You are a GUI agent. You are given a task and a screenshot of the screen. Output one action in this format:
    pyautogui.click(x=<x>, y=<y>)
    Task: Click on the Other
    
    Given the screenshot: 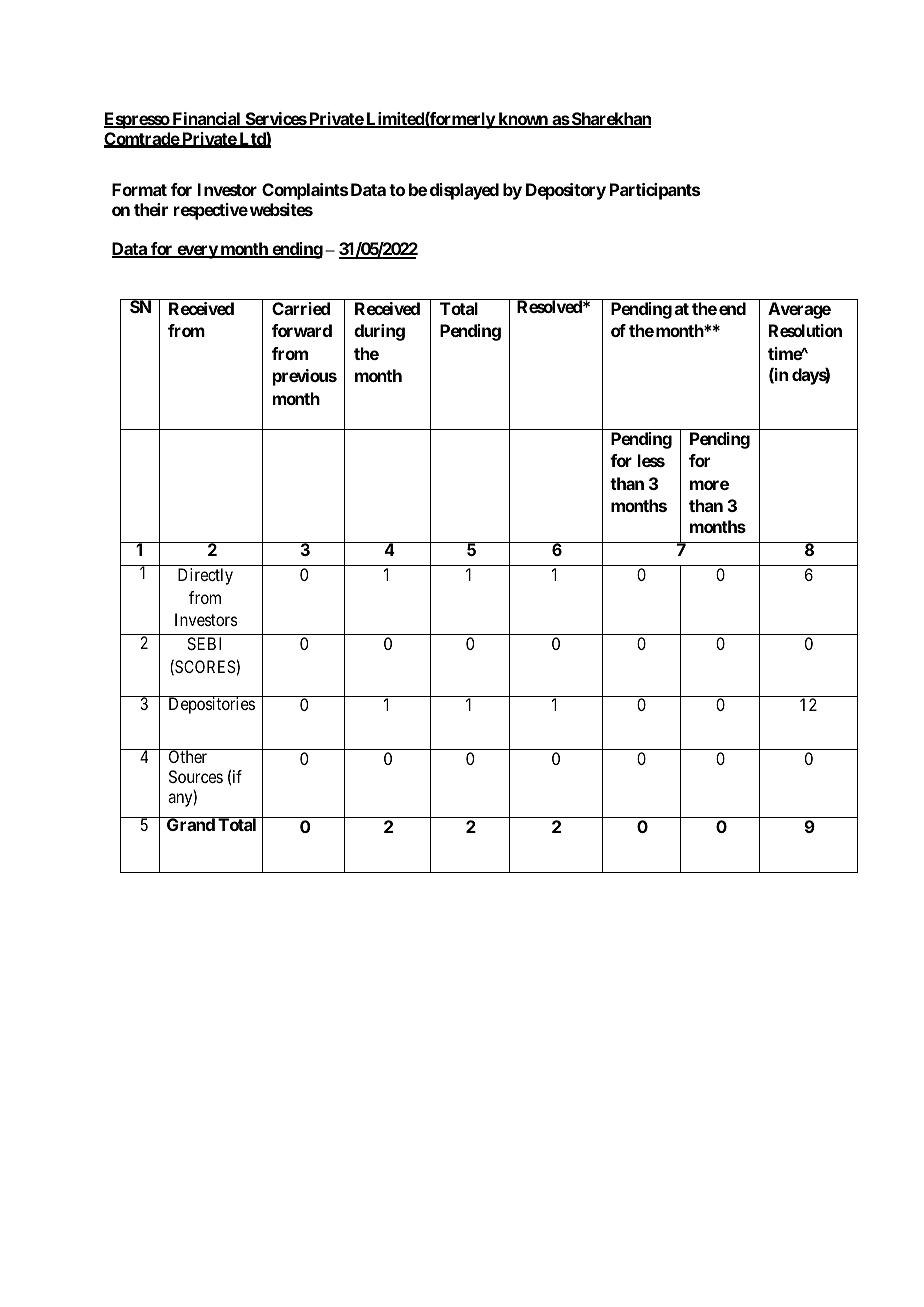 What is the action you would take?
    pyautogui.click(x=188, y=756)
